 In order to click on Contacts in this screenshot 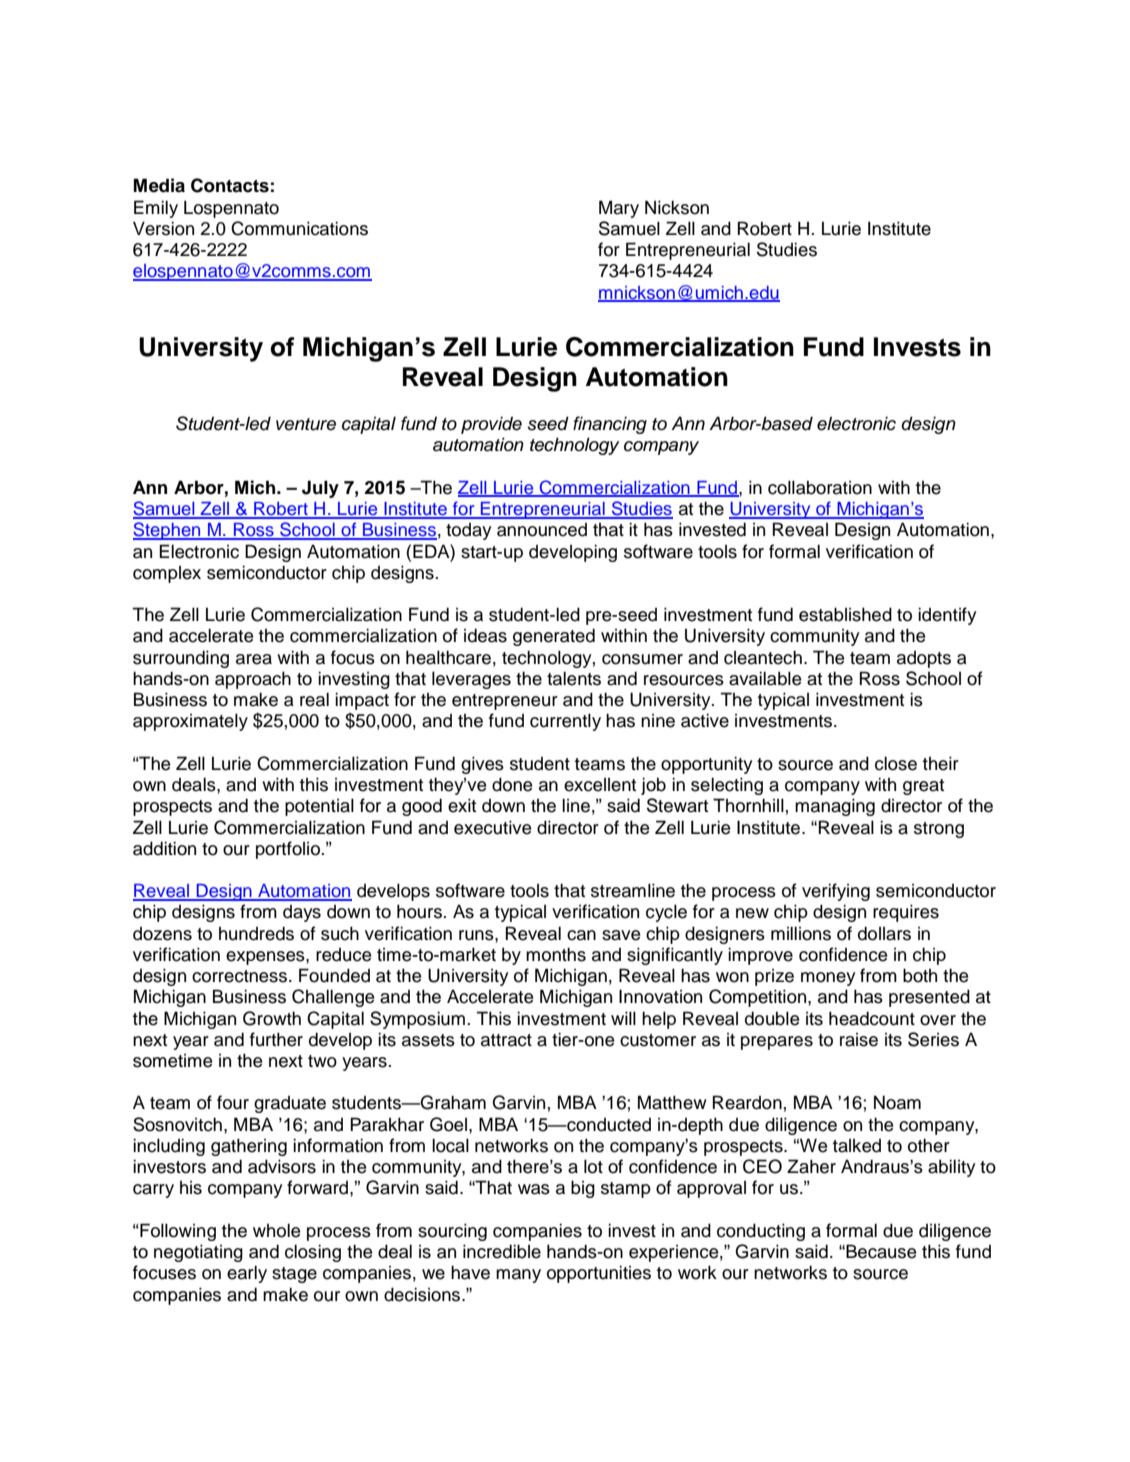, I will do `click(230, 185)`.
